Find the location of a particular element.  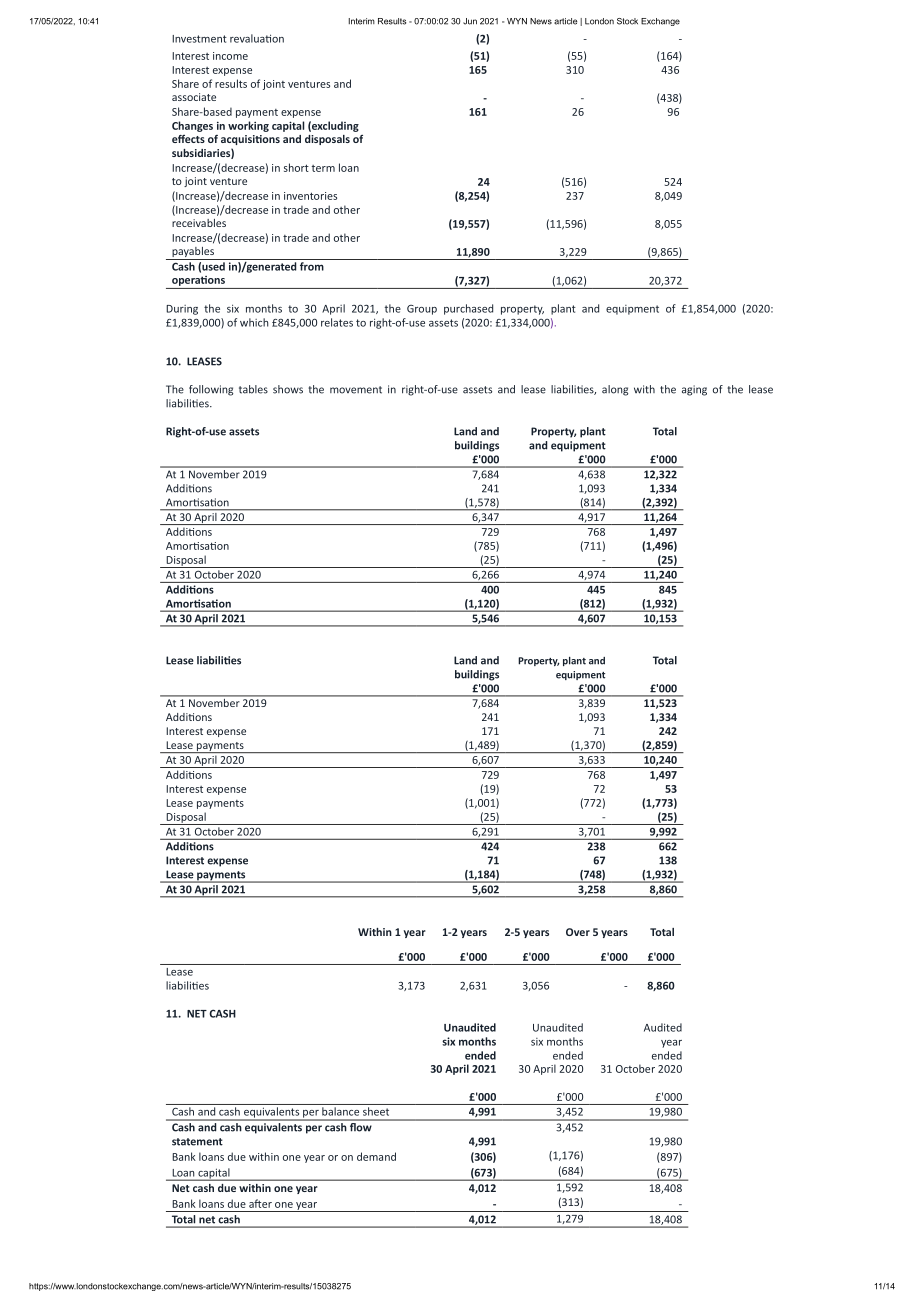

movement is located at coordinates (356, 390).
